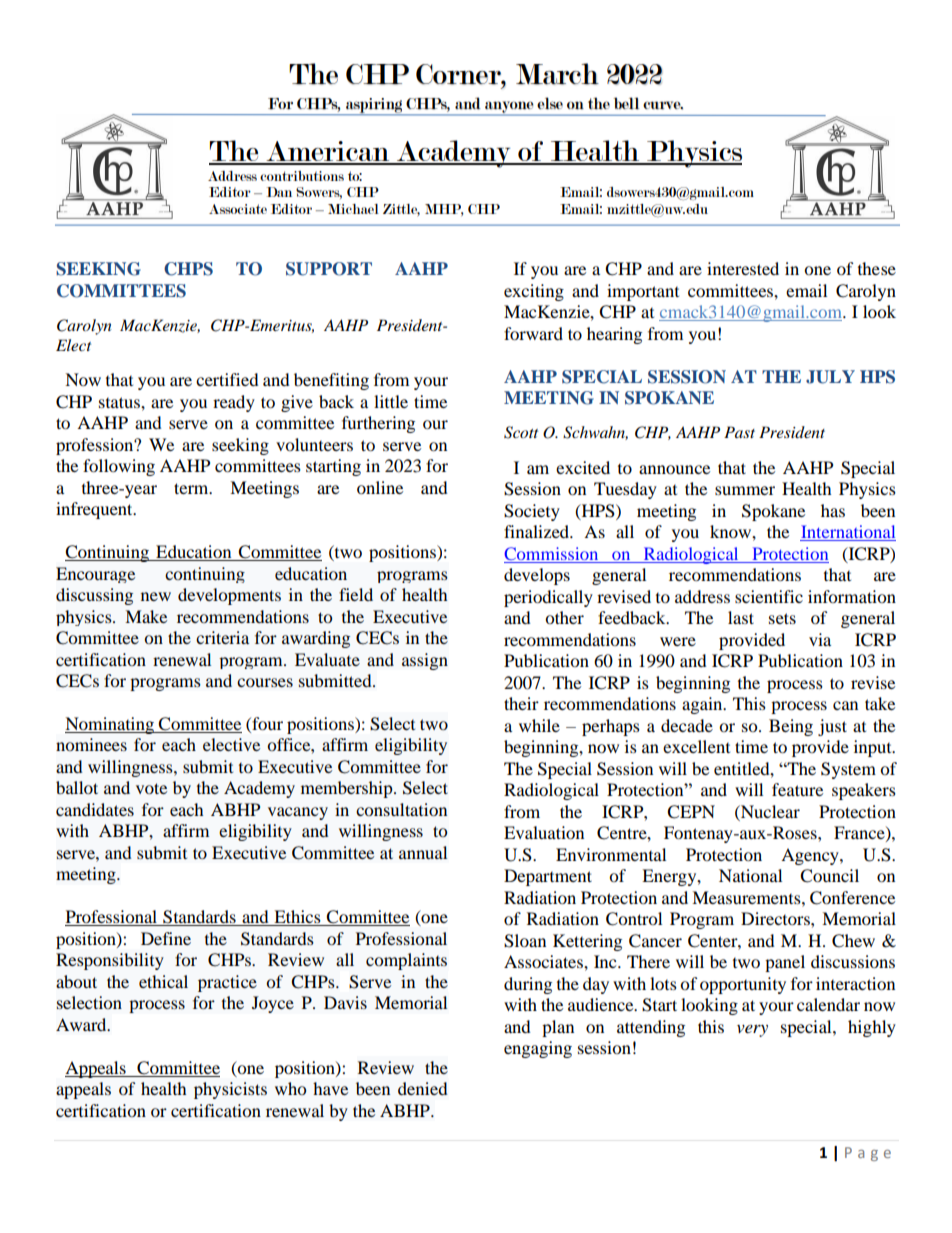  Describe the element at coordinates (544, 832) in the screenshot. I see `Evaluation` at that location.
